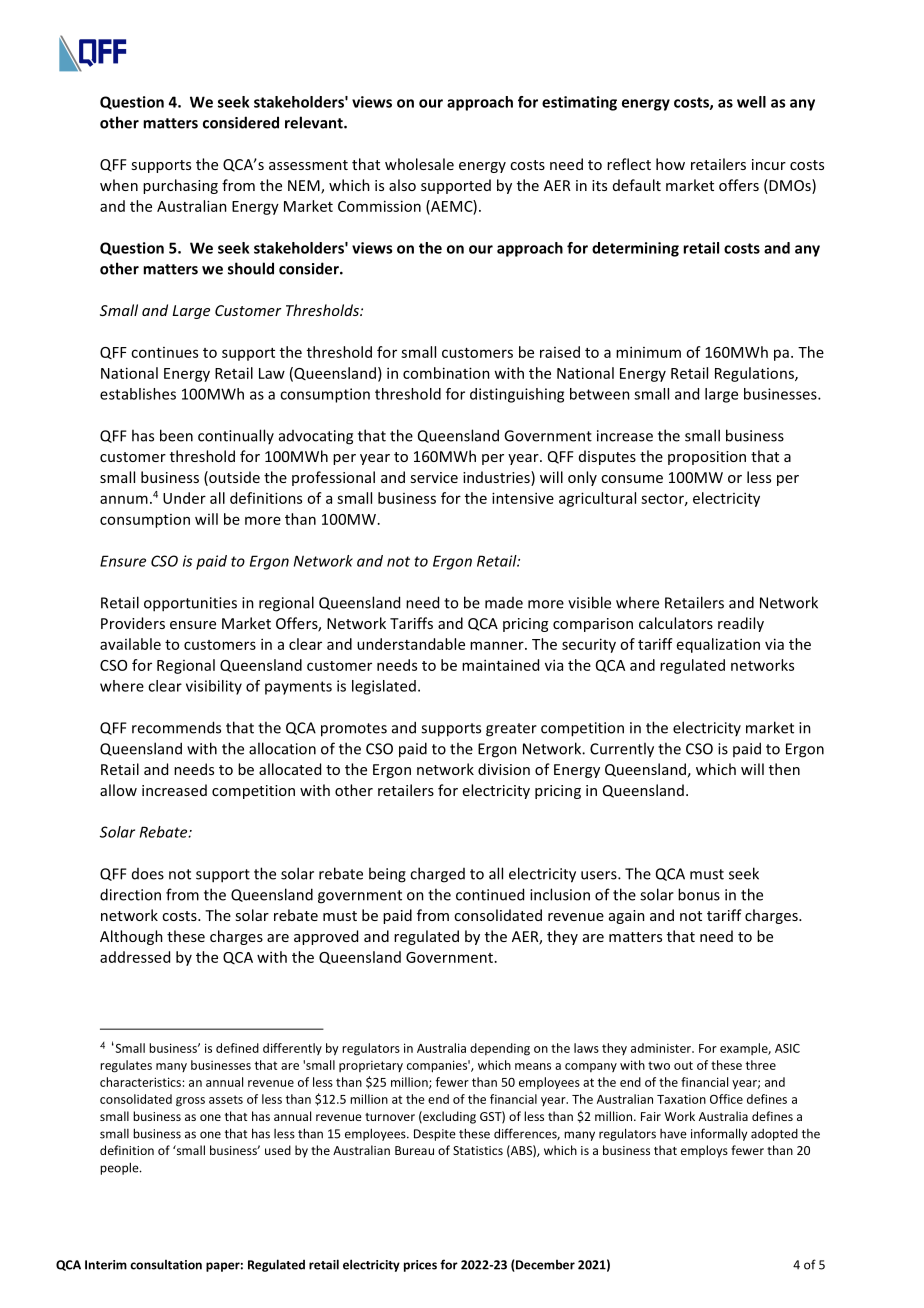 The image size is (924, 1308). I want to click on proposition, so click(707, 458).
